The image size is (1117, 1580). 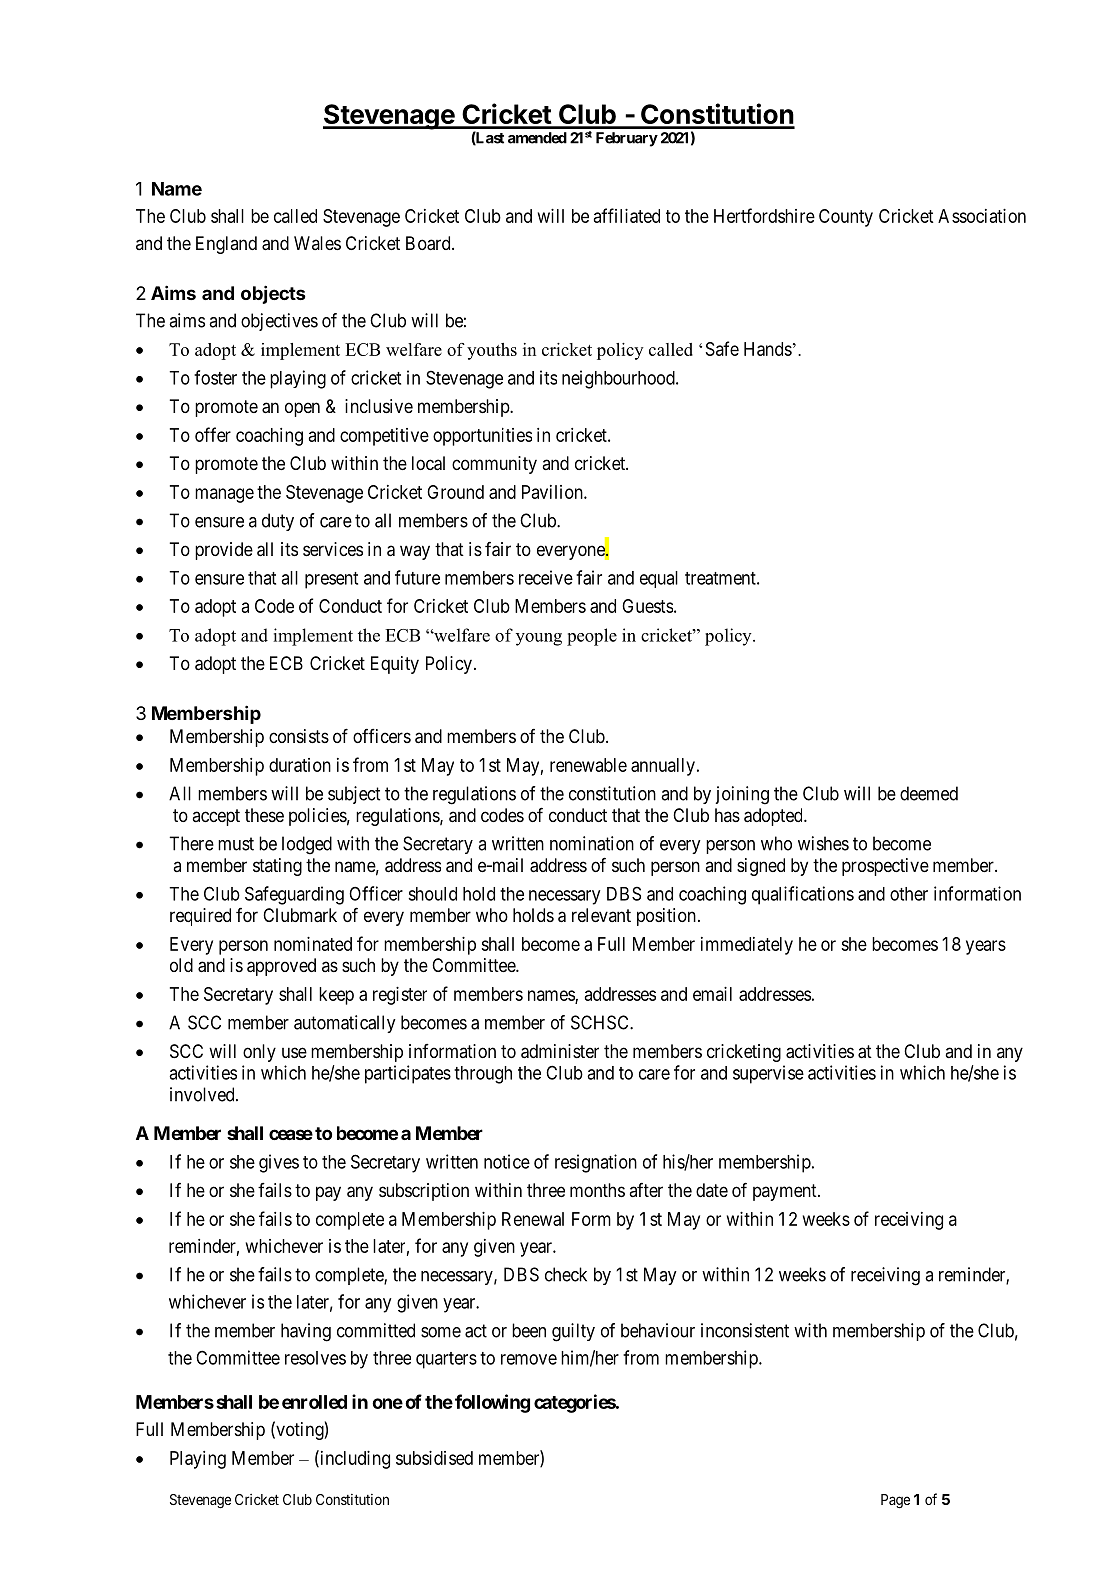 What do you see at coordinates (929, 793) in the page?
I see `deemed` at bounding box center [929, 793].
